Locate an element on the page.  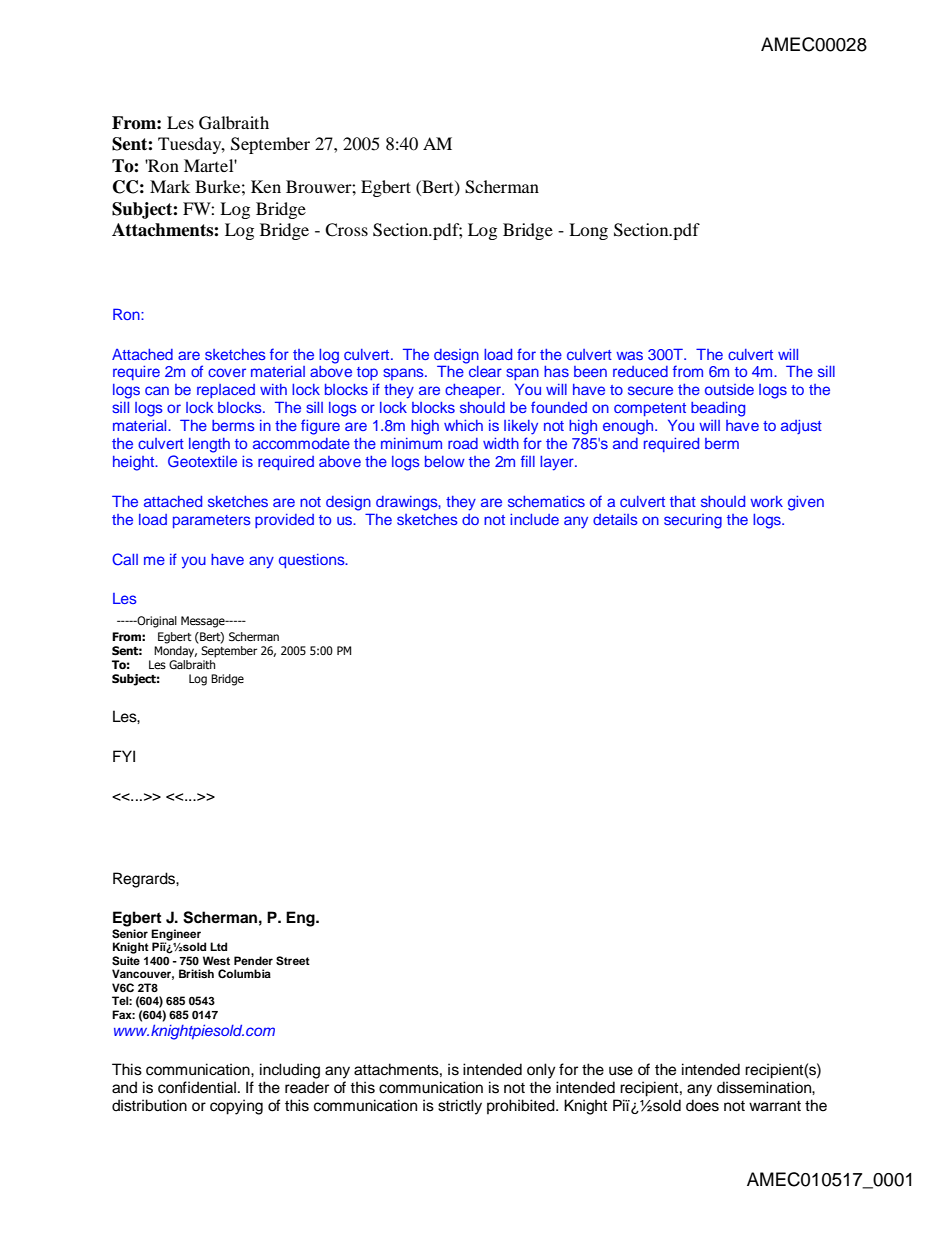
Mark is located at coordinates (170, 186).
